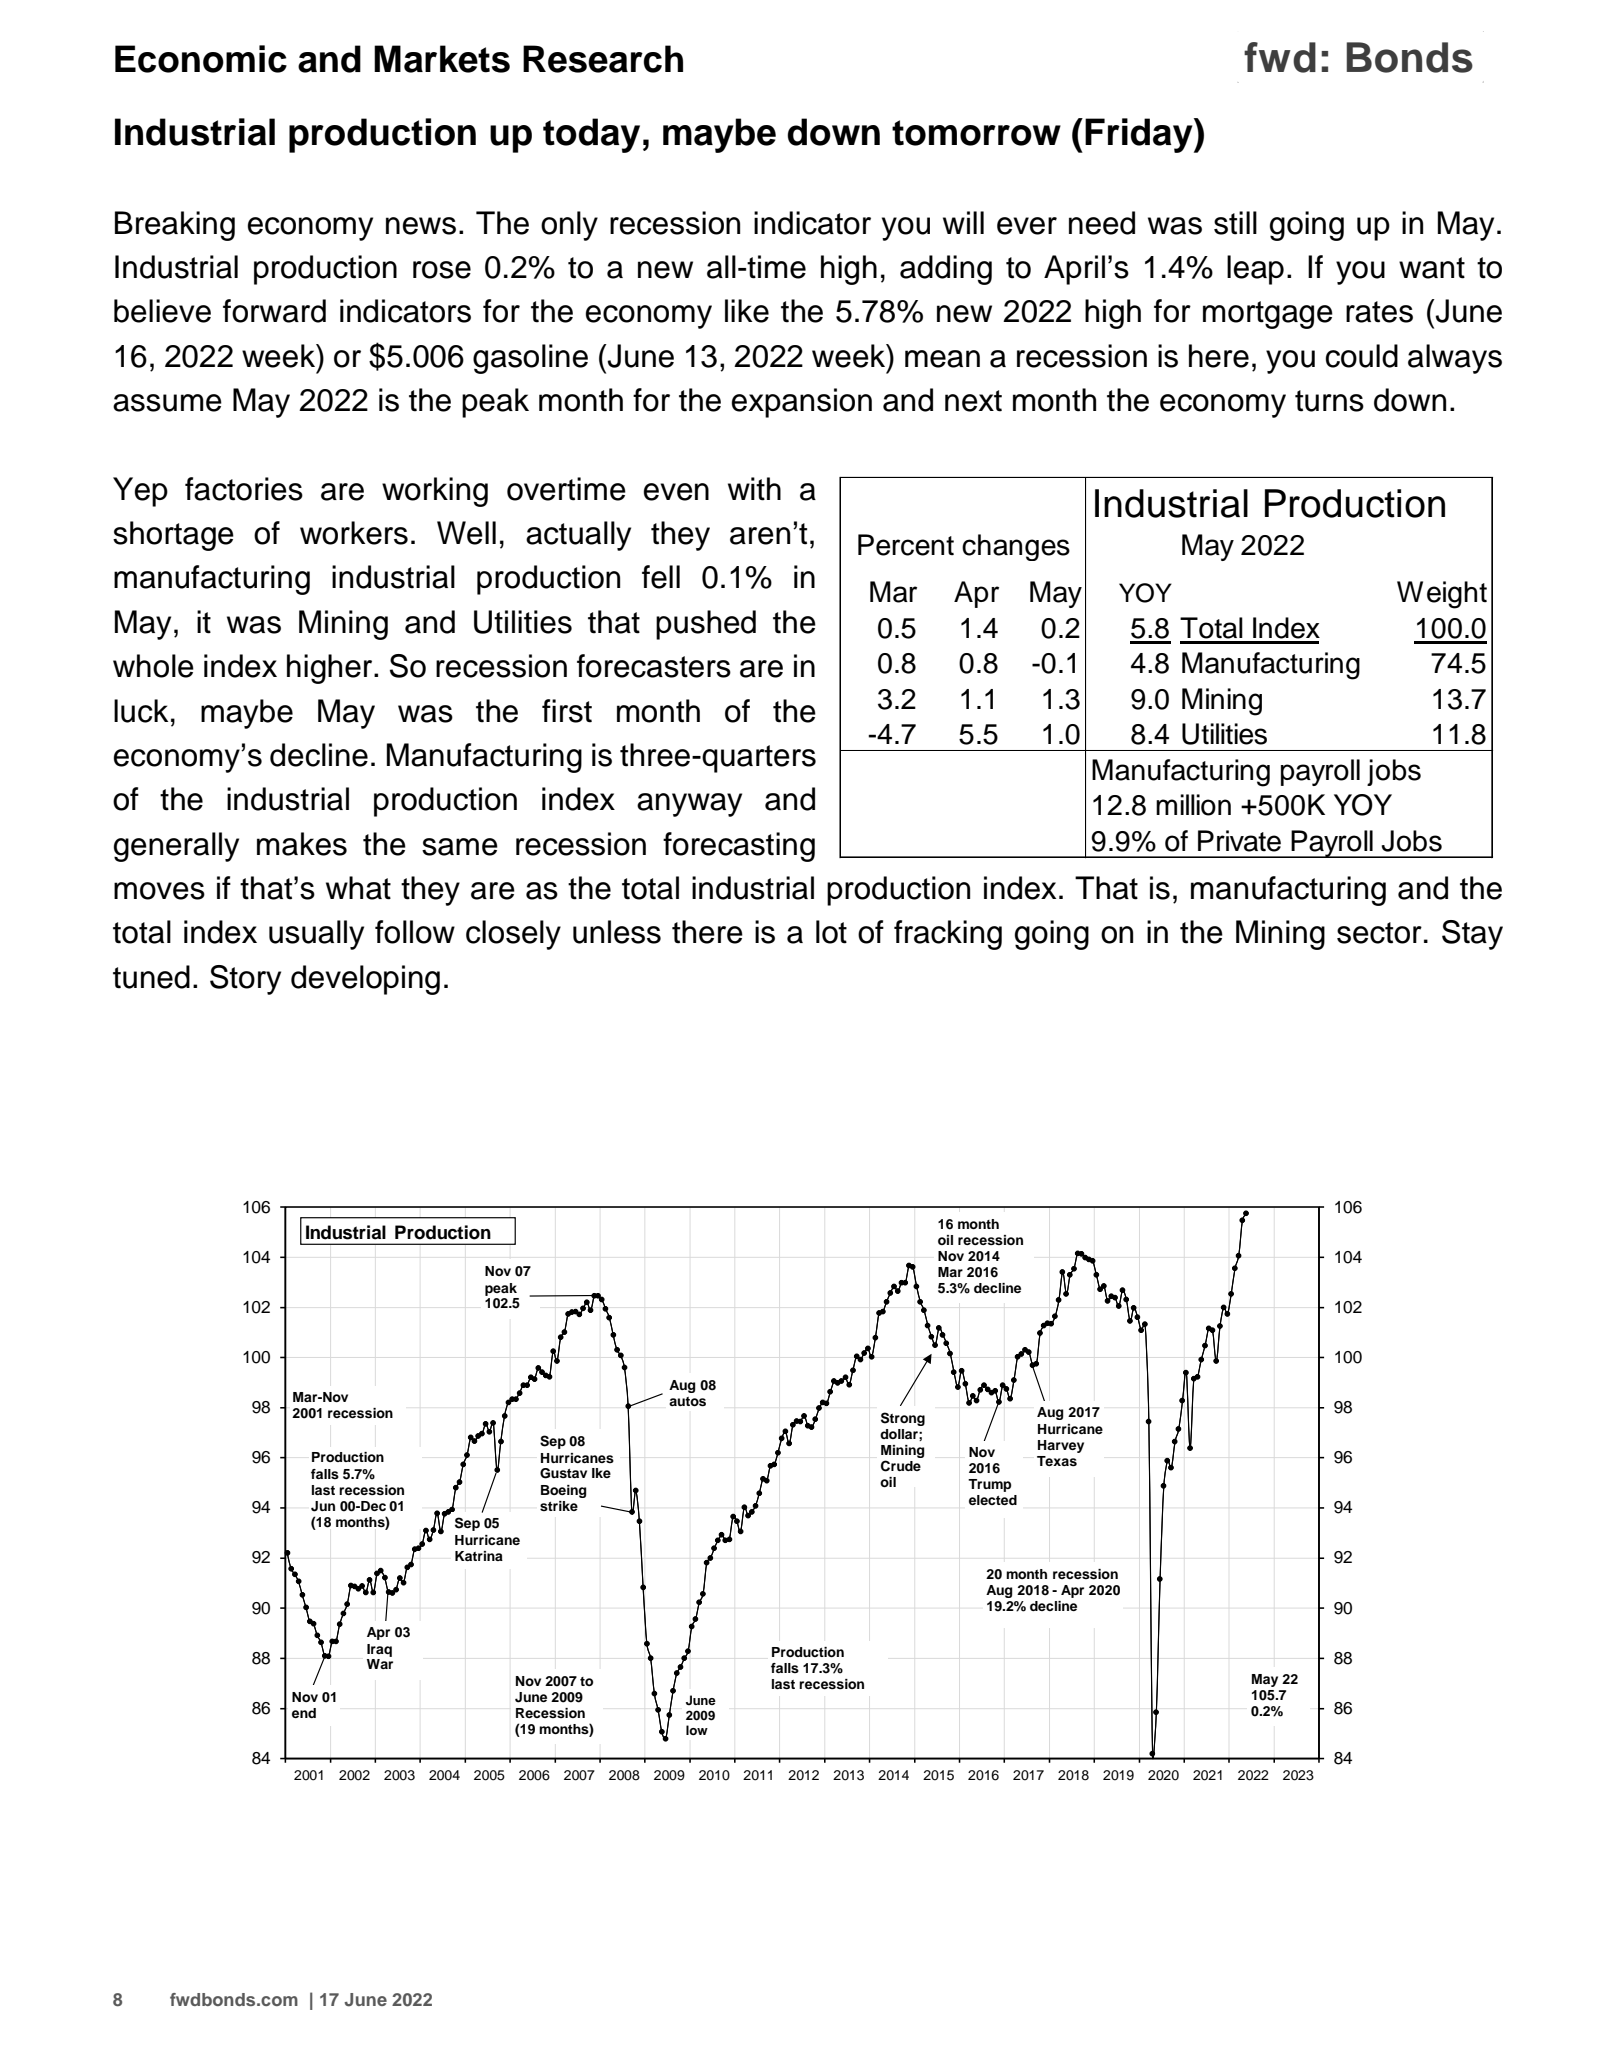  What do you see at coordinates (831, 932) in the screenshot?
I see `lot` at bounding box center [831, 932].
